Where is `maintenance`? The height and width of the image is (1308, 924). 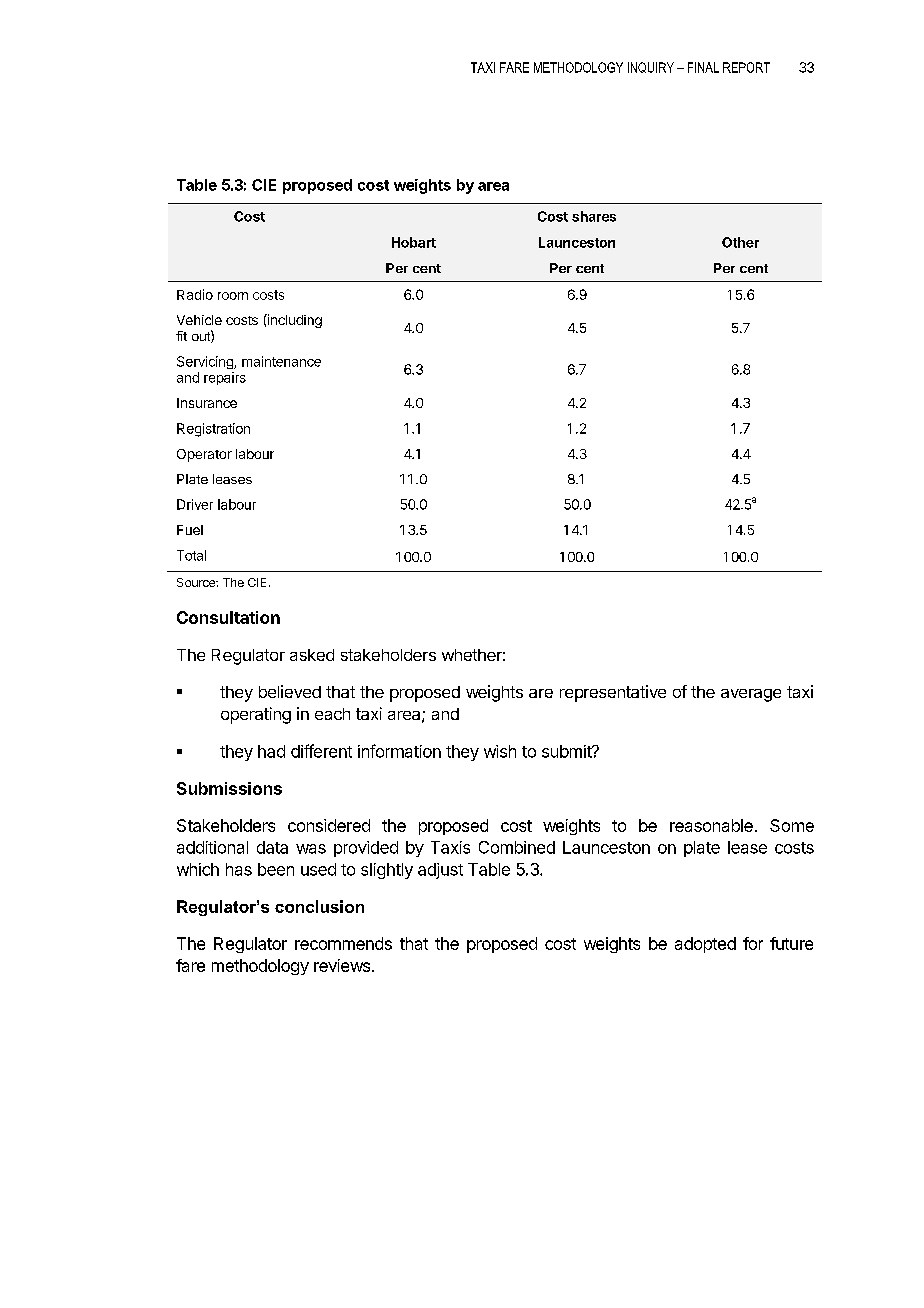
maintenance is located at coordinates (281, 361).
